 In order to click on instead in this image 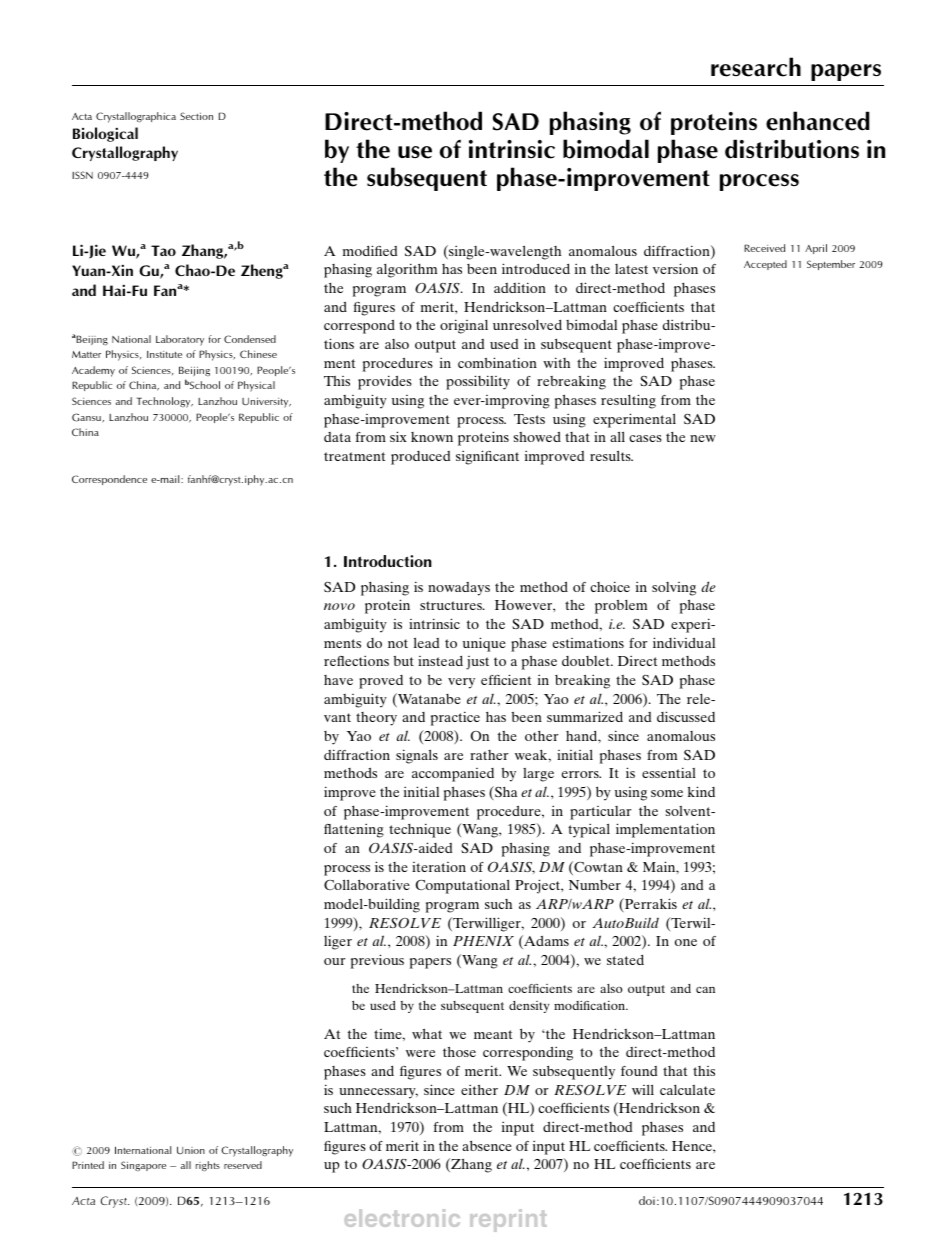, I will do `click(440, 660)`.
